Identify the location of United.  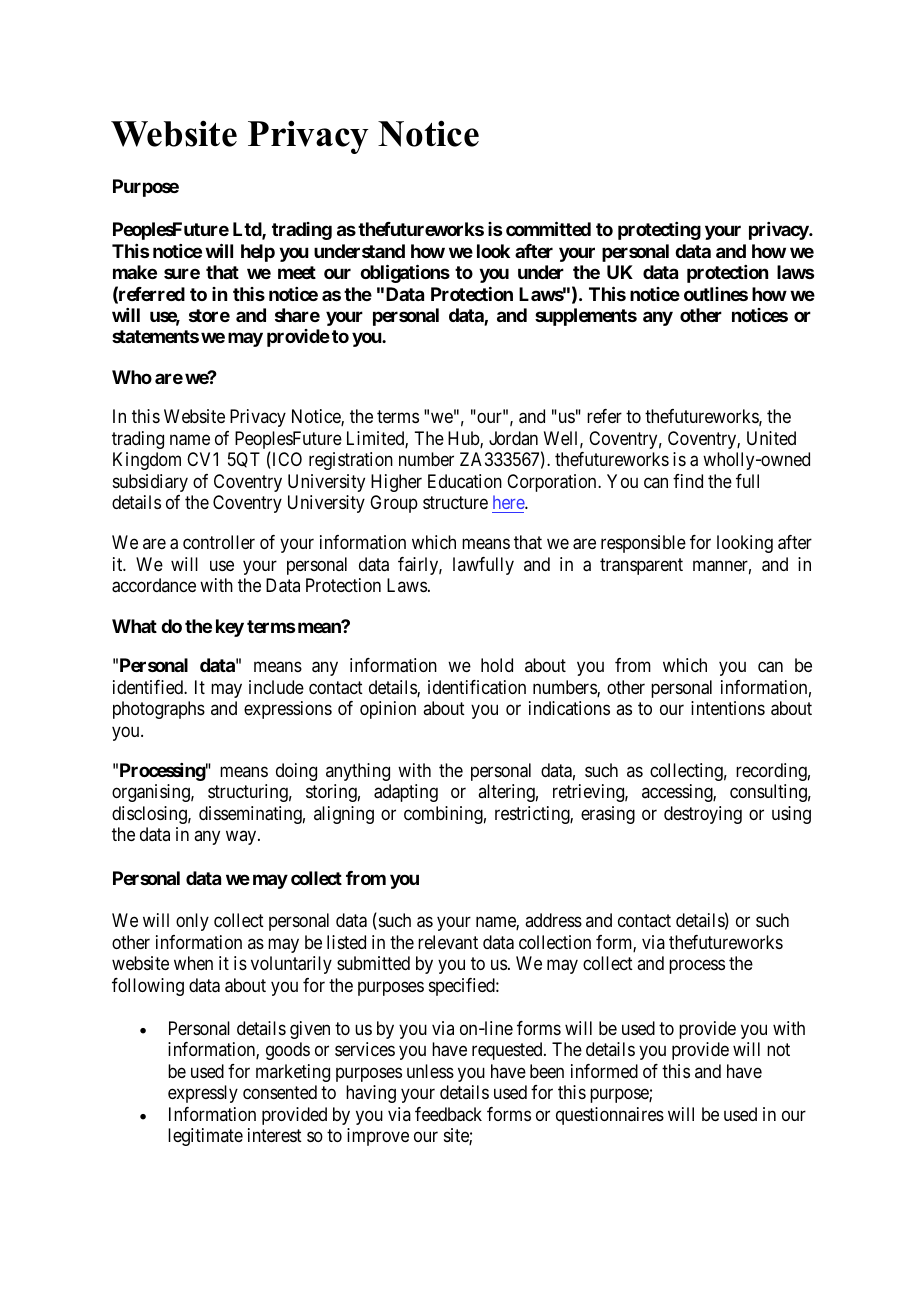
(771, 438).
